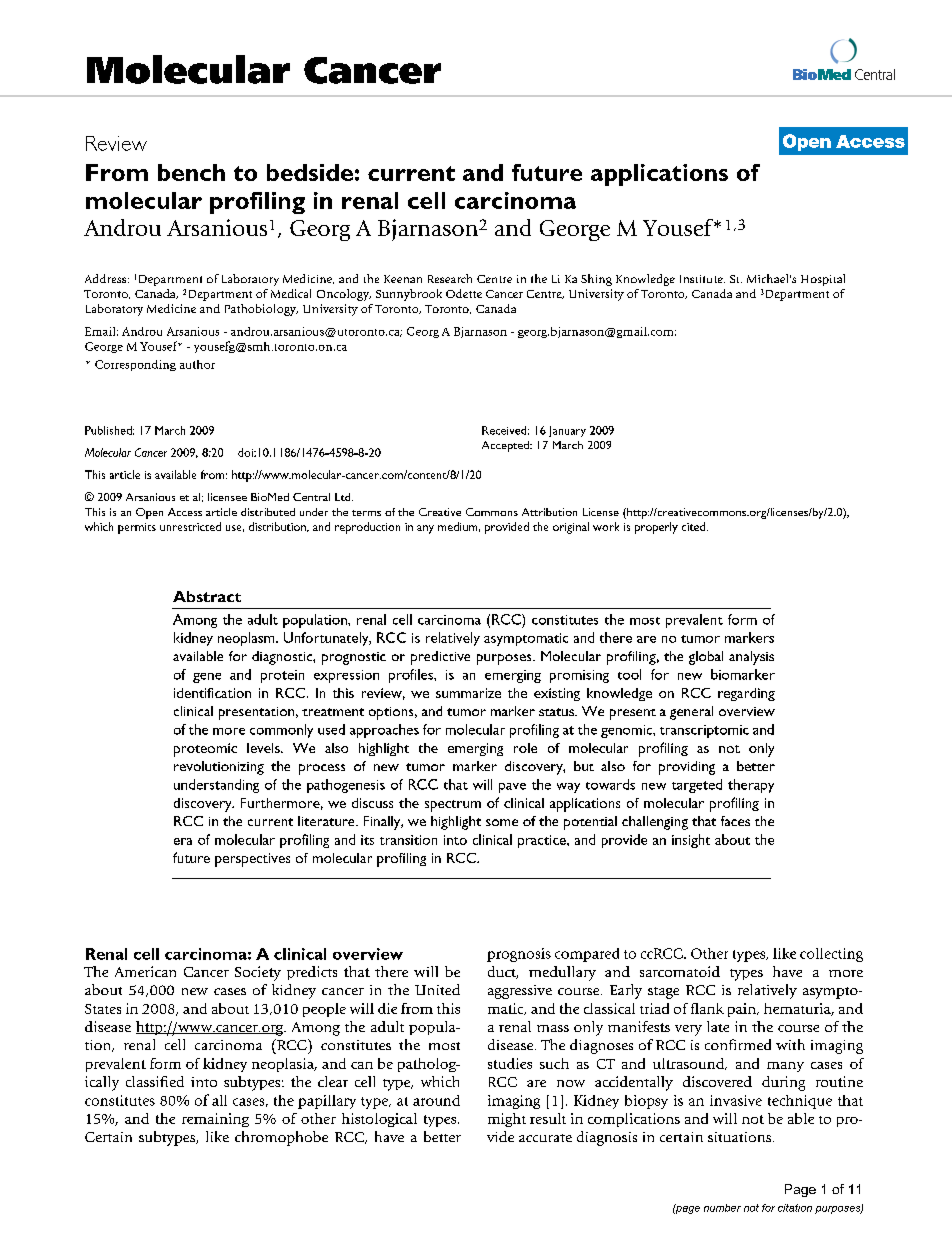 The width and height of the document is (952, 1237). I want to click on Research, so click(450, 278).
